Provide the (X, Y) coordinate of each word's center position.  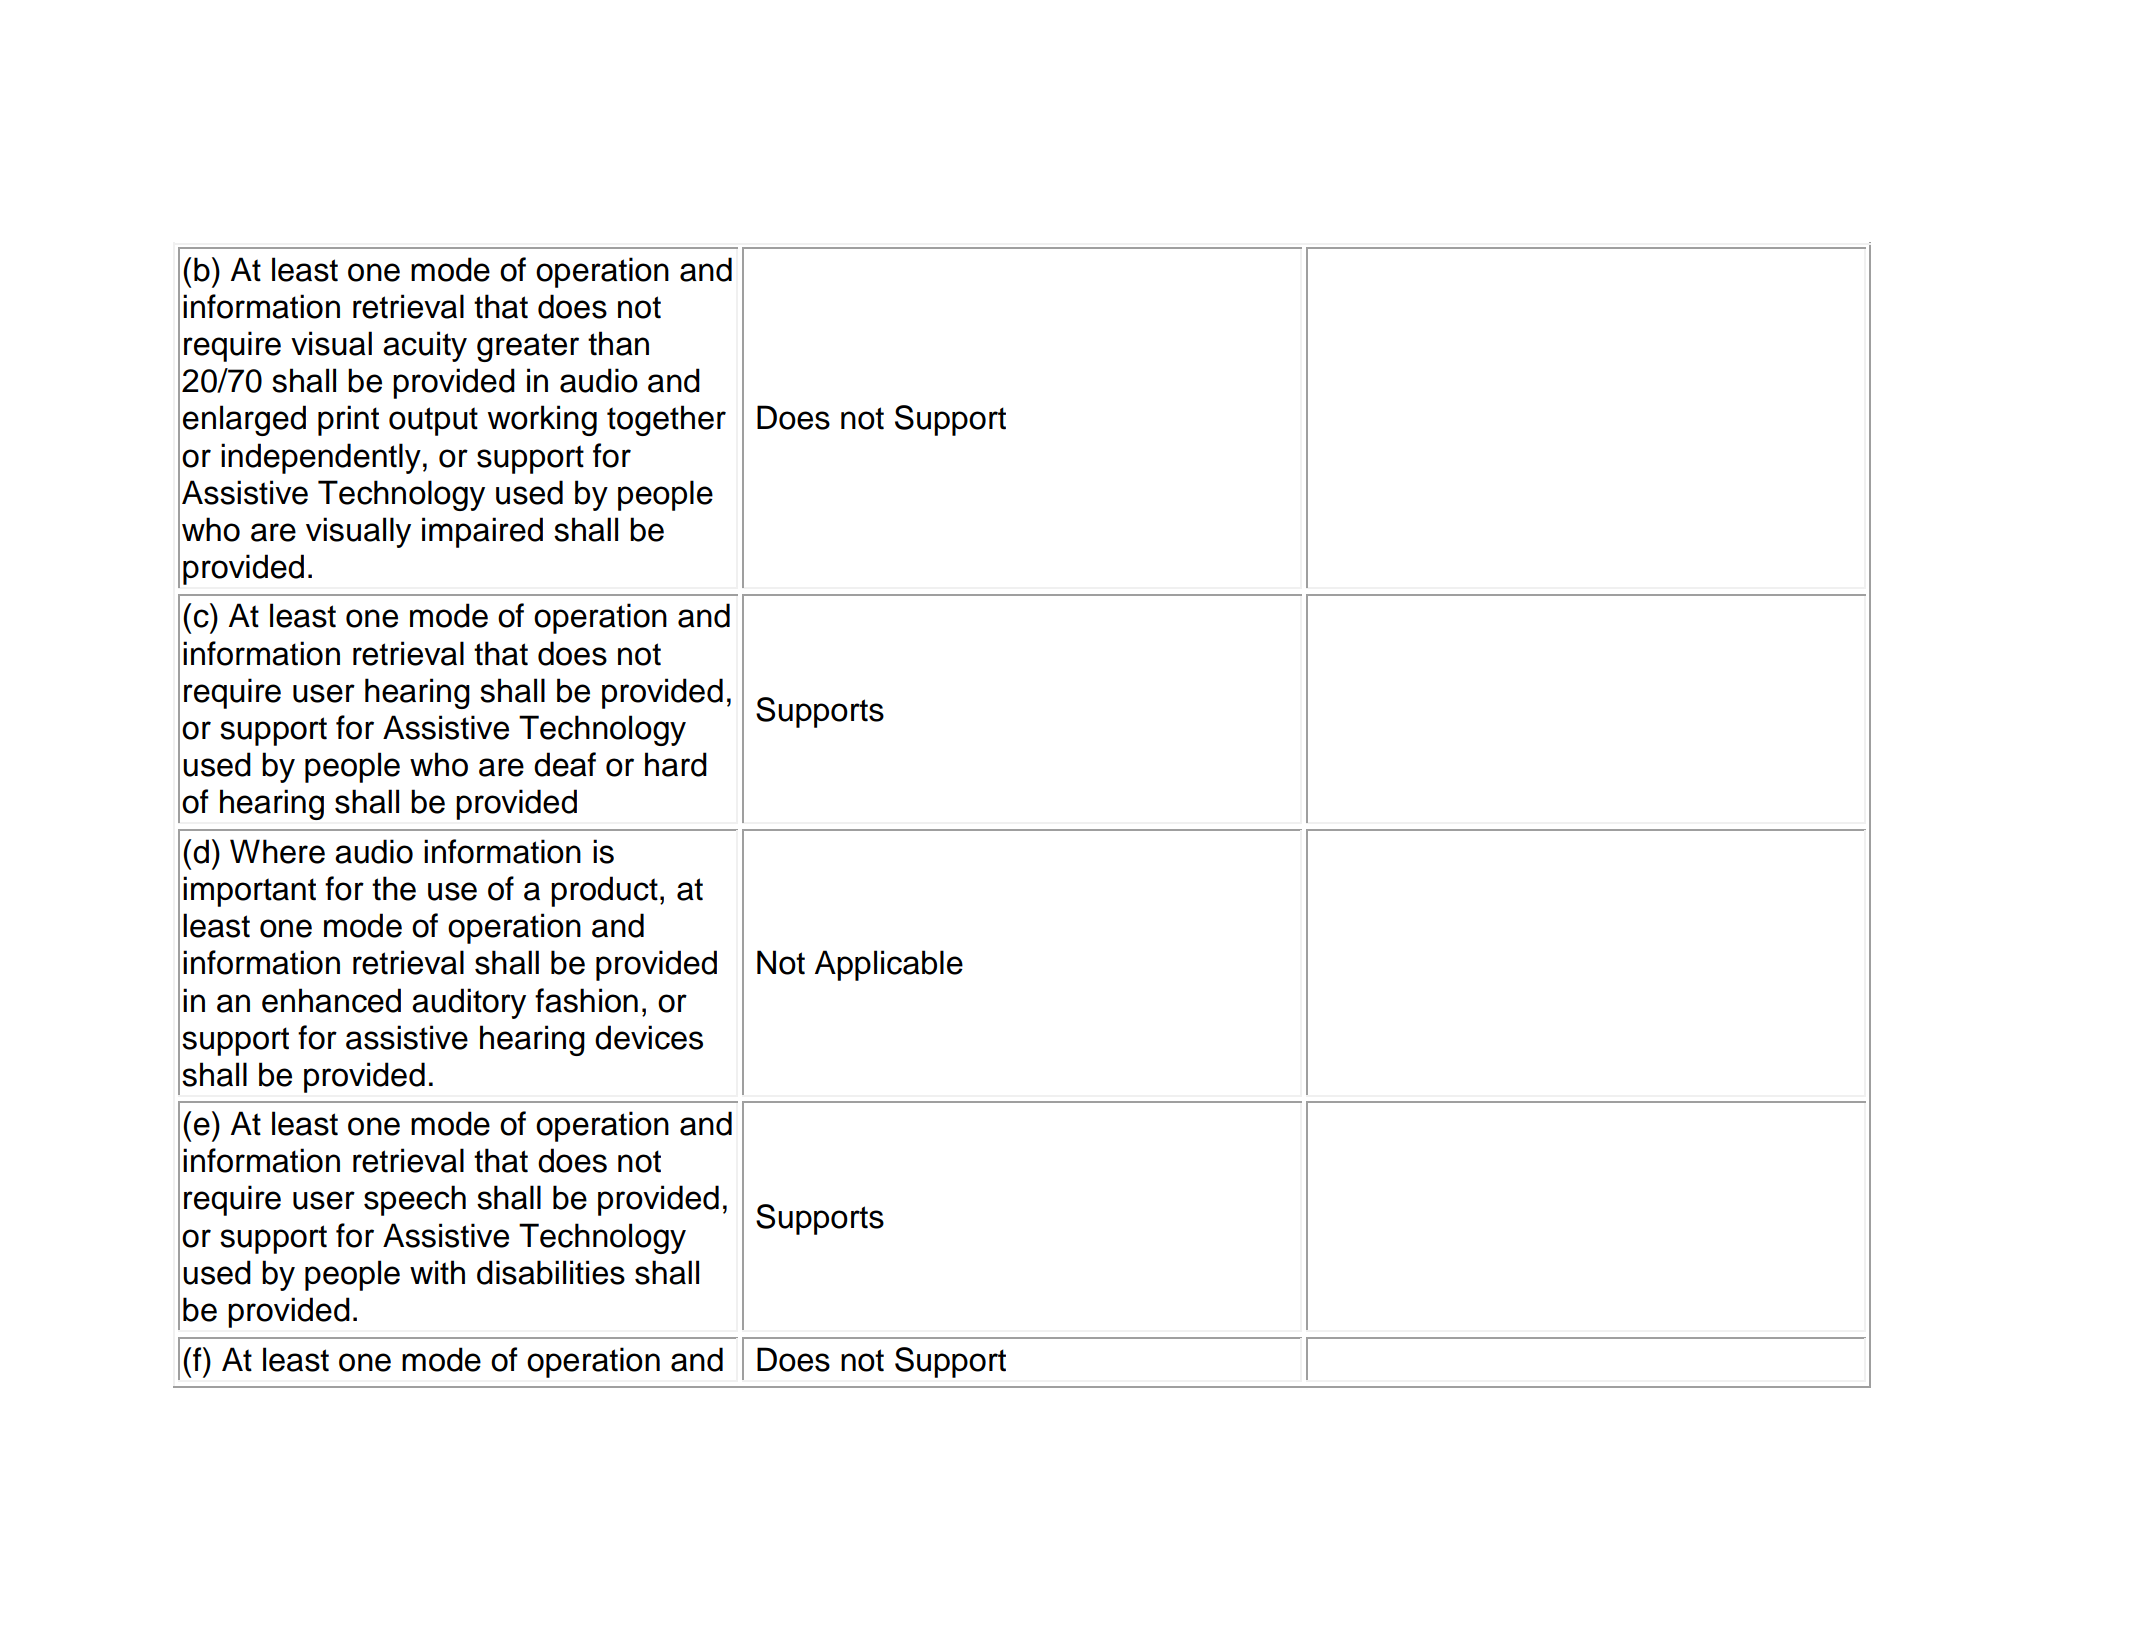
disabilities (551, 1272)
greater (528, 347)
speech (415, 1200)
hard (676, 764)
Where (277, 851)
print (348, 420)
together (666, 420)
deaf (565, 764)
